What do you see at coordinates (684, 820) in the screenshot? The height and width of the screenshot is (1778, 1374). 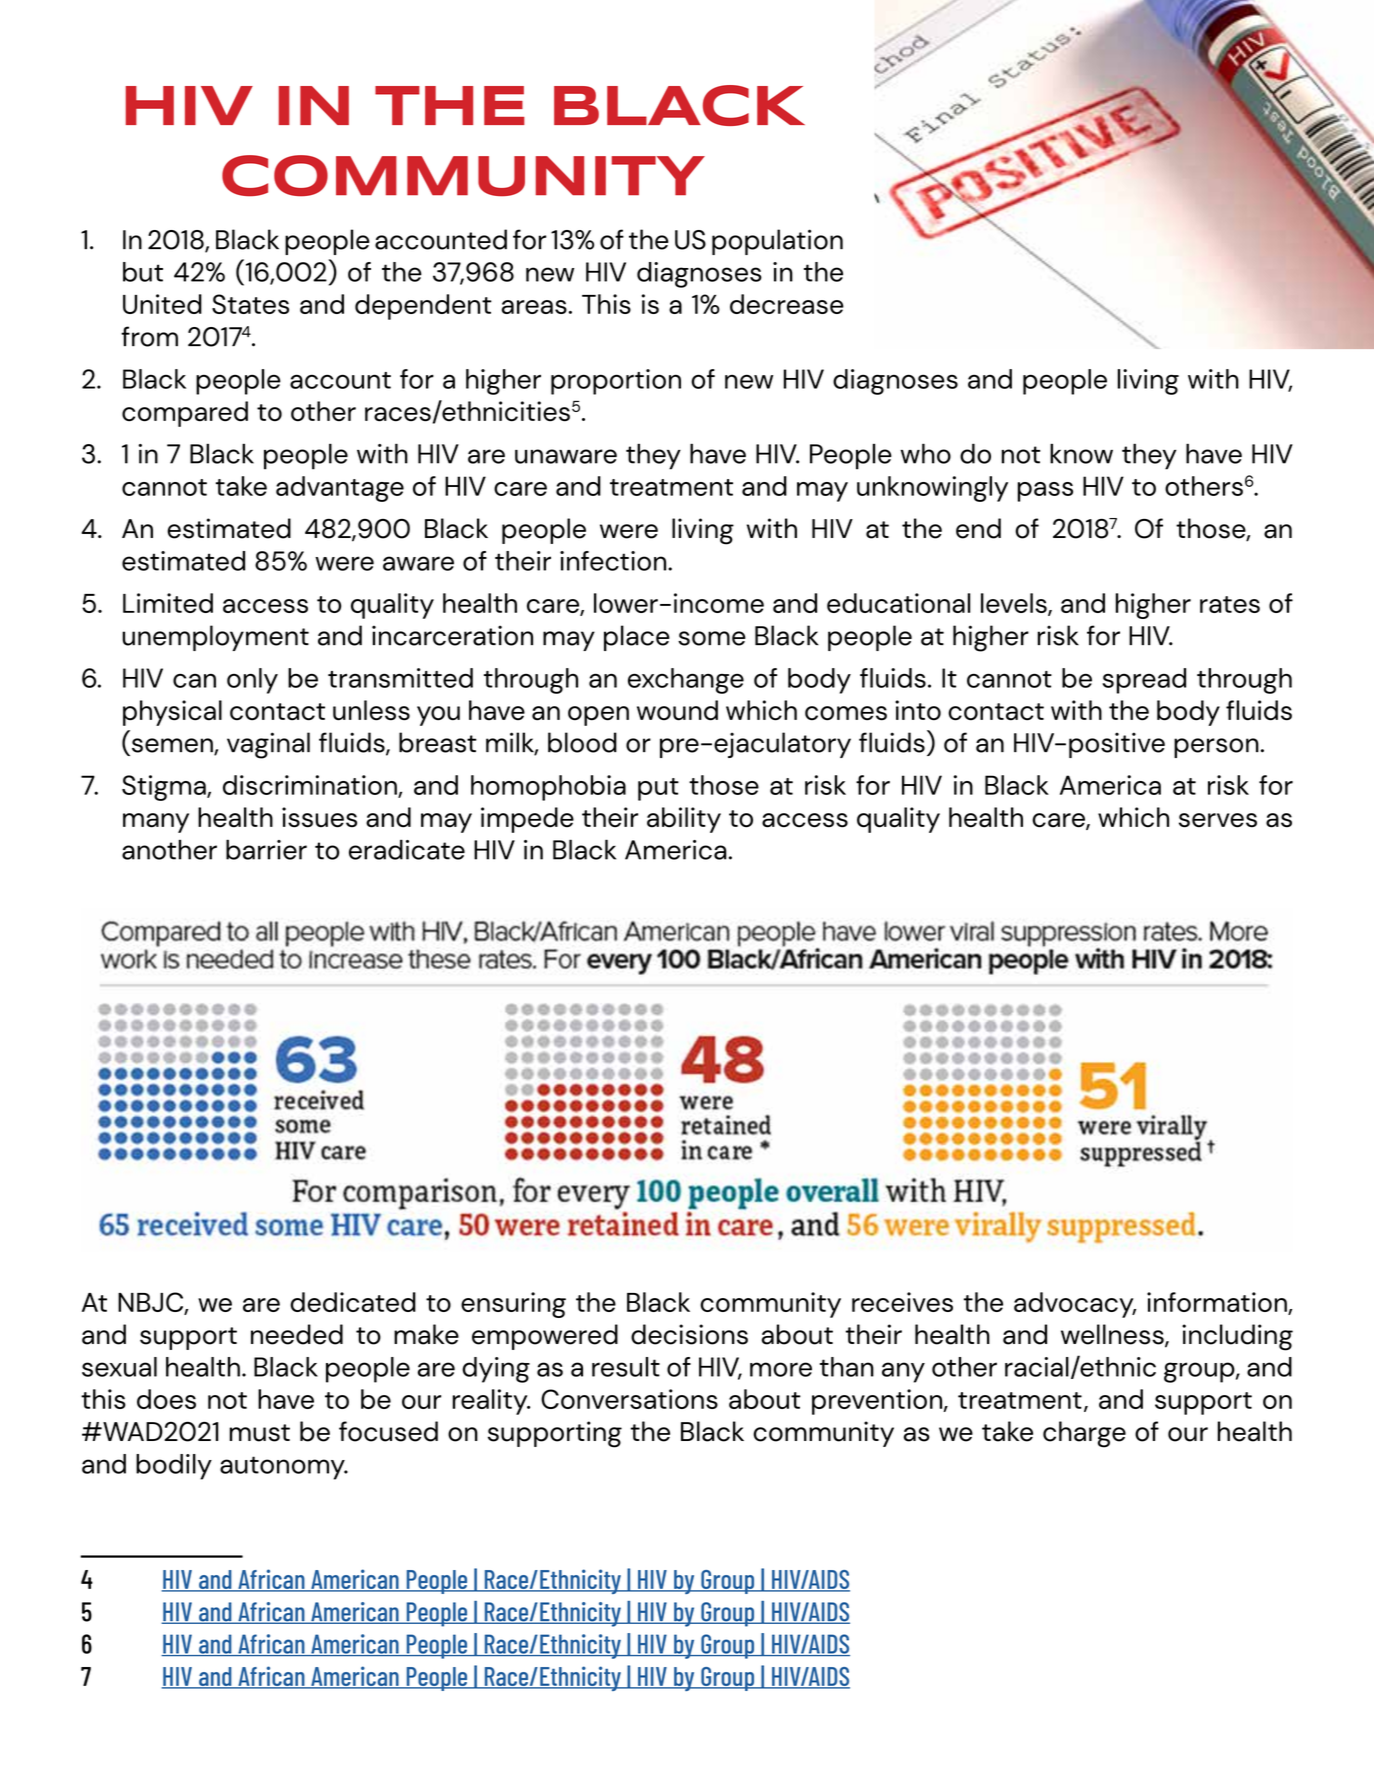 I see `ability` at bounding box center [684, 820].
